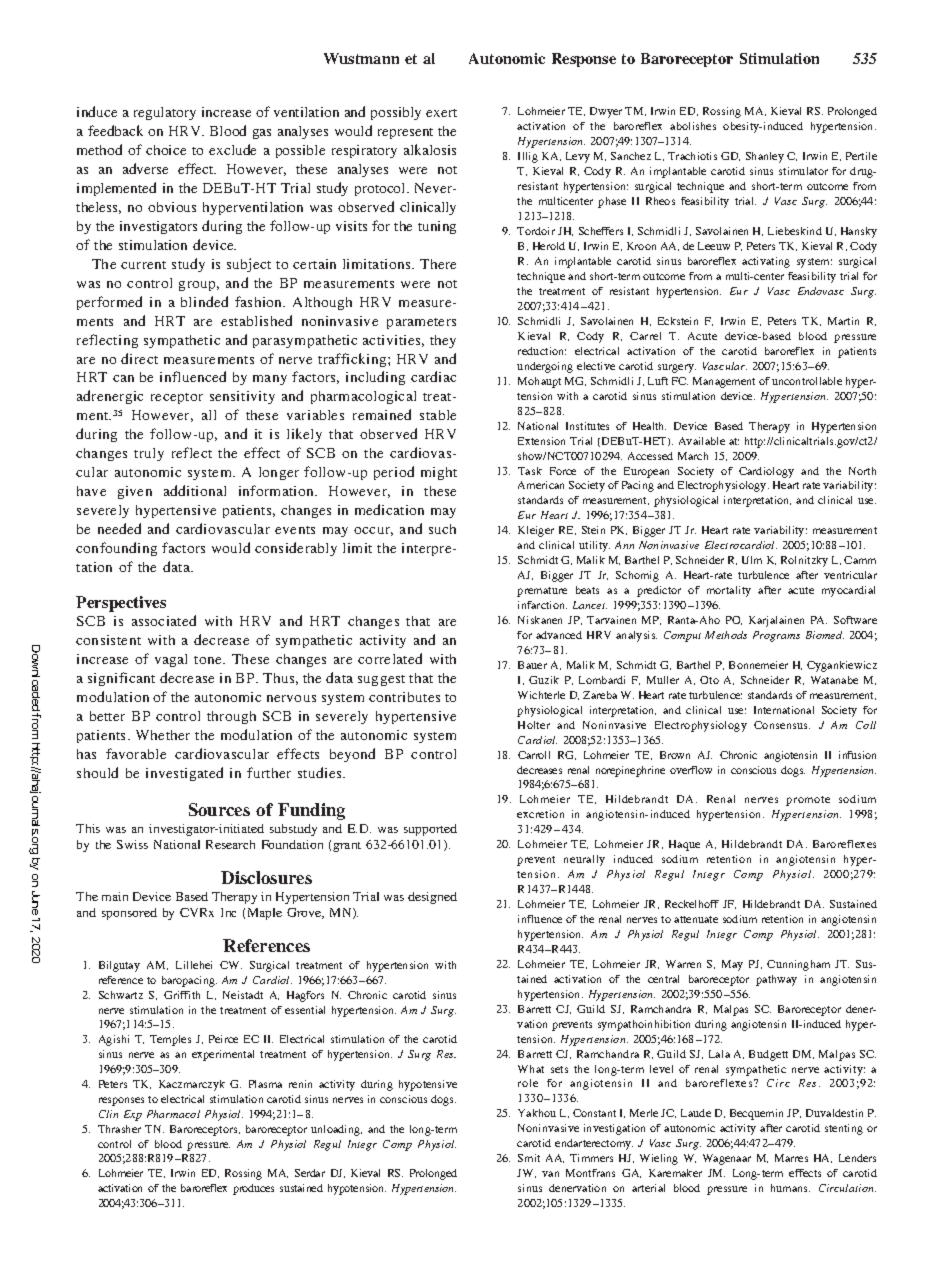 This screenshot has height=1275, width=952. Describe the element at coordinates (702, 441) in the screenshot. I see `Available` at that location.
